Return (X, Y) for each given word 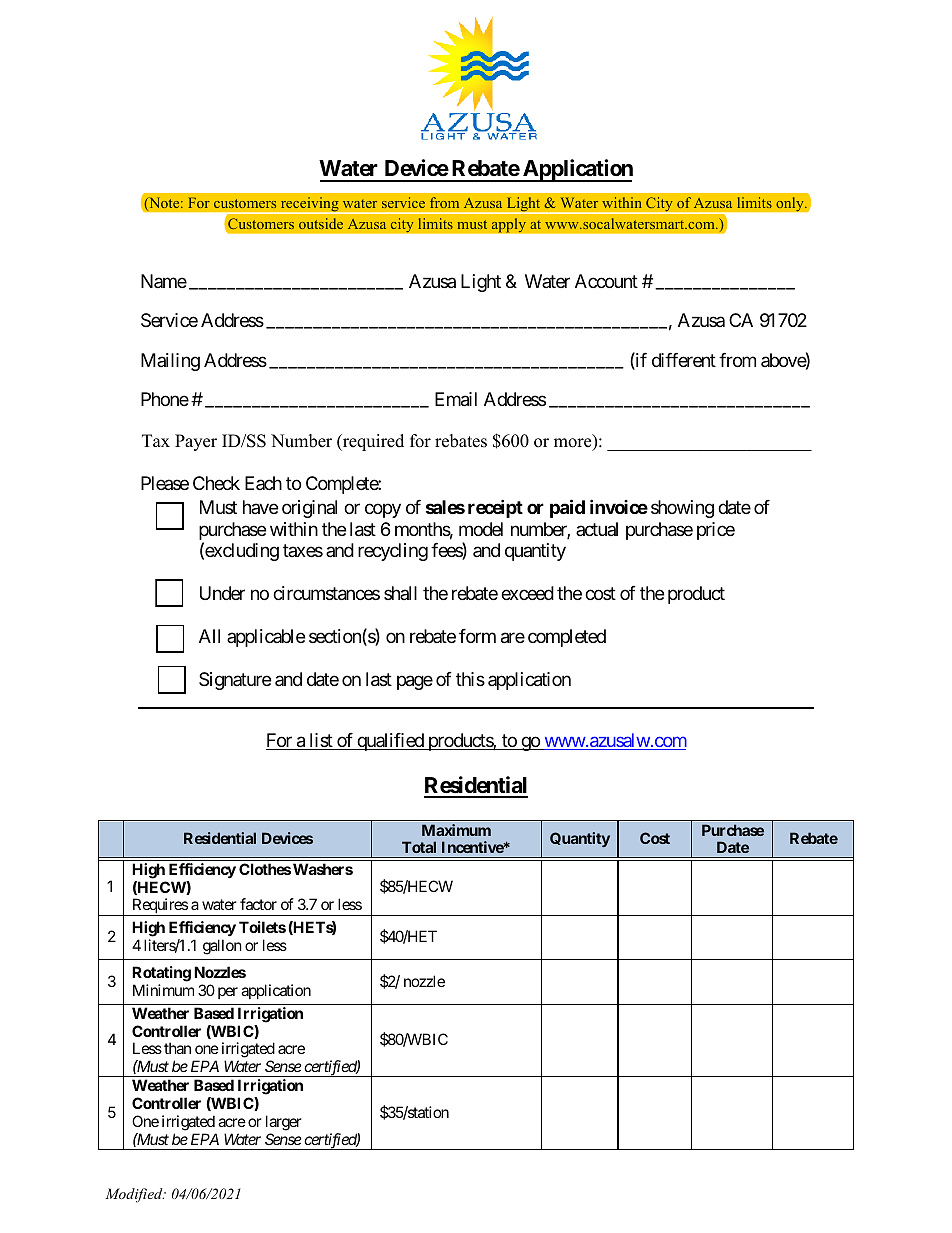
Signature (235, 681)
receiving (309, 205)
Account (606, 281)
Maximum (456, 830)
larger (284, 1123)
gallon (222, 947)
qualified (390, 742)
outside (321, 223)
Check (216, 483)
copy (383, 511)
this (470, 679)
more (574, 444)
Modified (135, 1195)
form (477, 636)
